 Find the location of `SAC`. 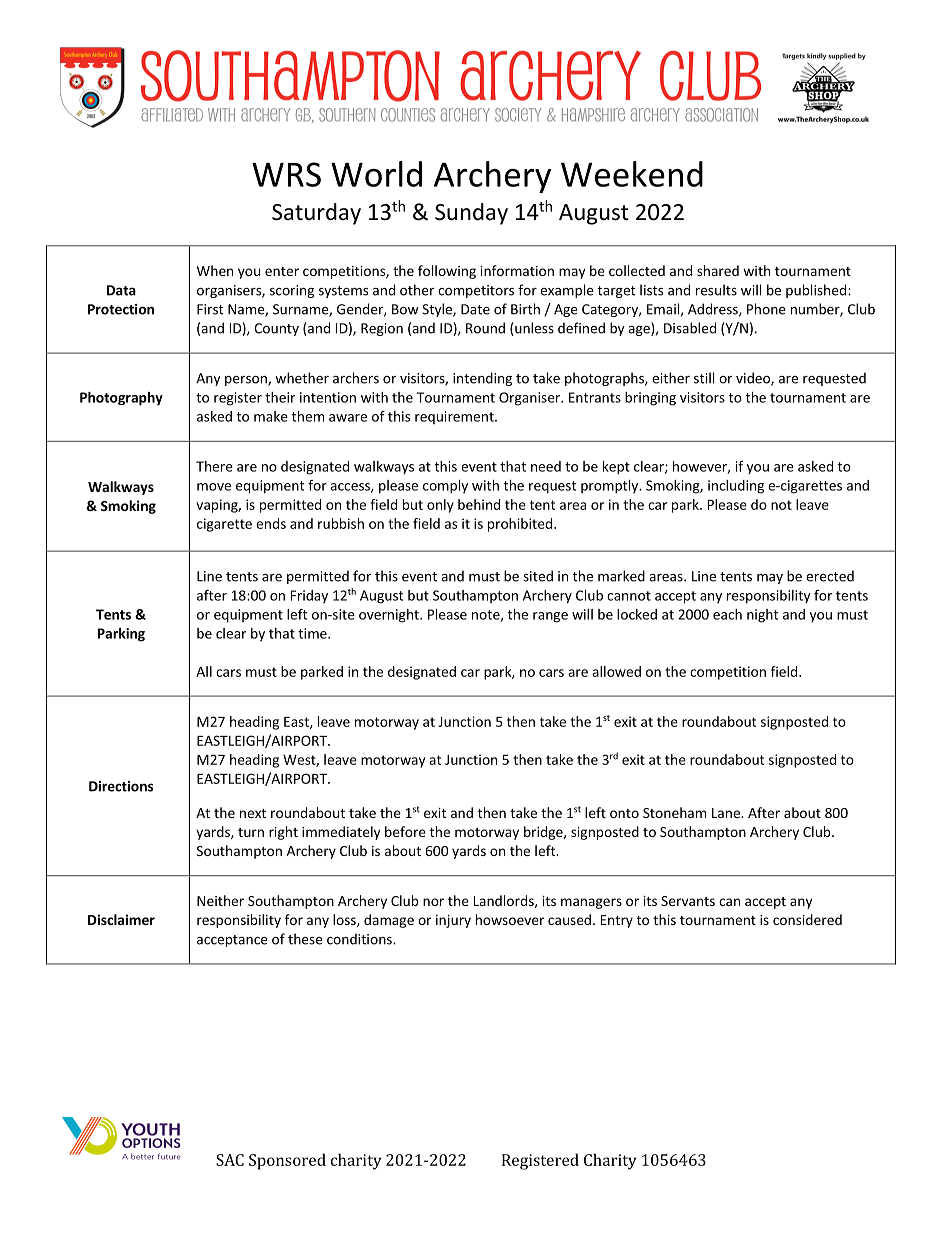

SAC is located at coordinates (230, 1160).
